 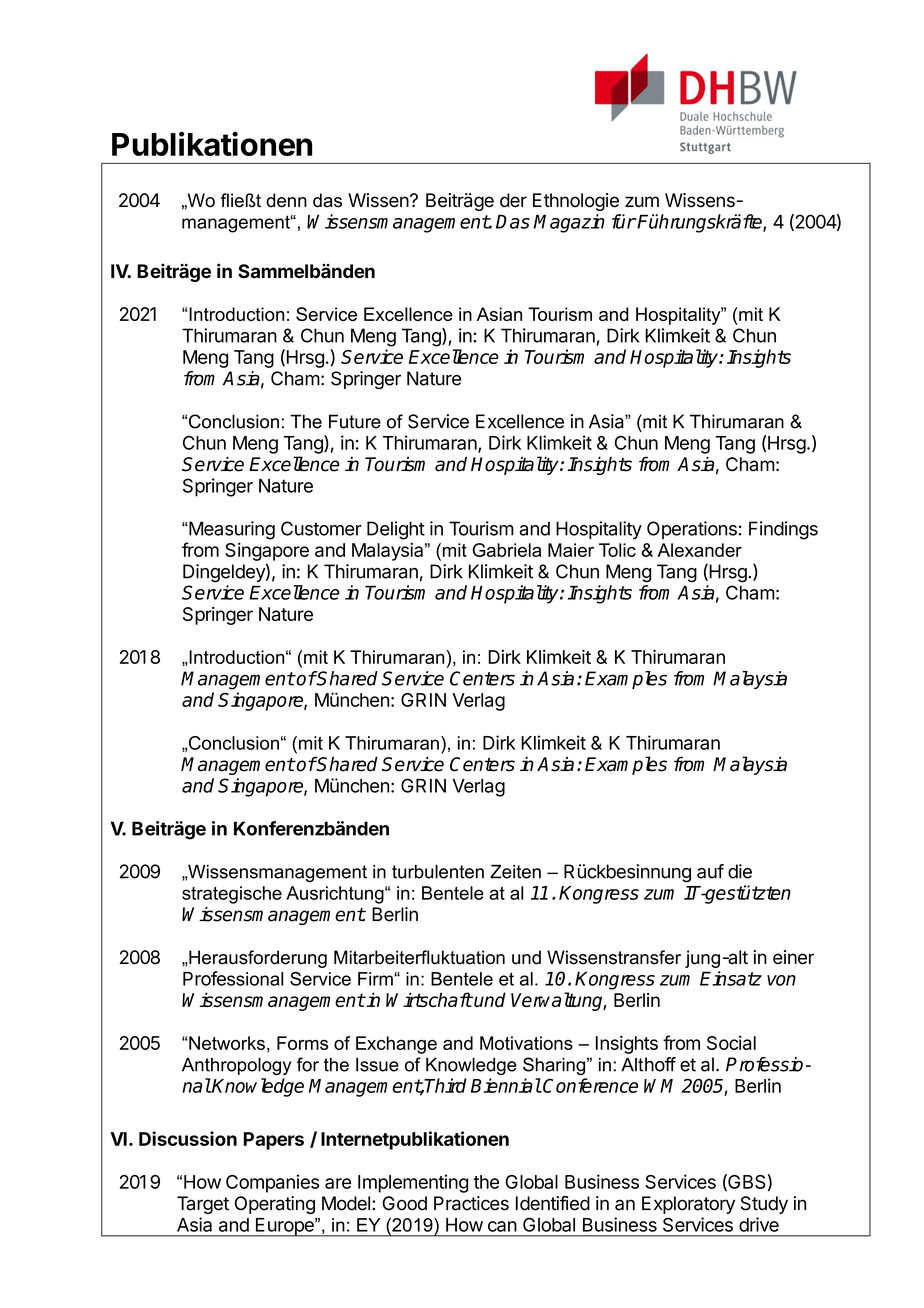 What do you see at coordinates (710, 871) in the screenshot?
I see `auf` at bounding box center [710, 871].
